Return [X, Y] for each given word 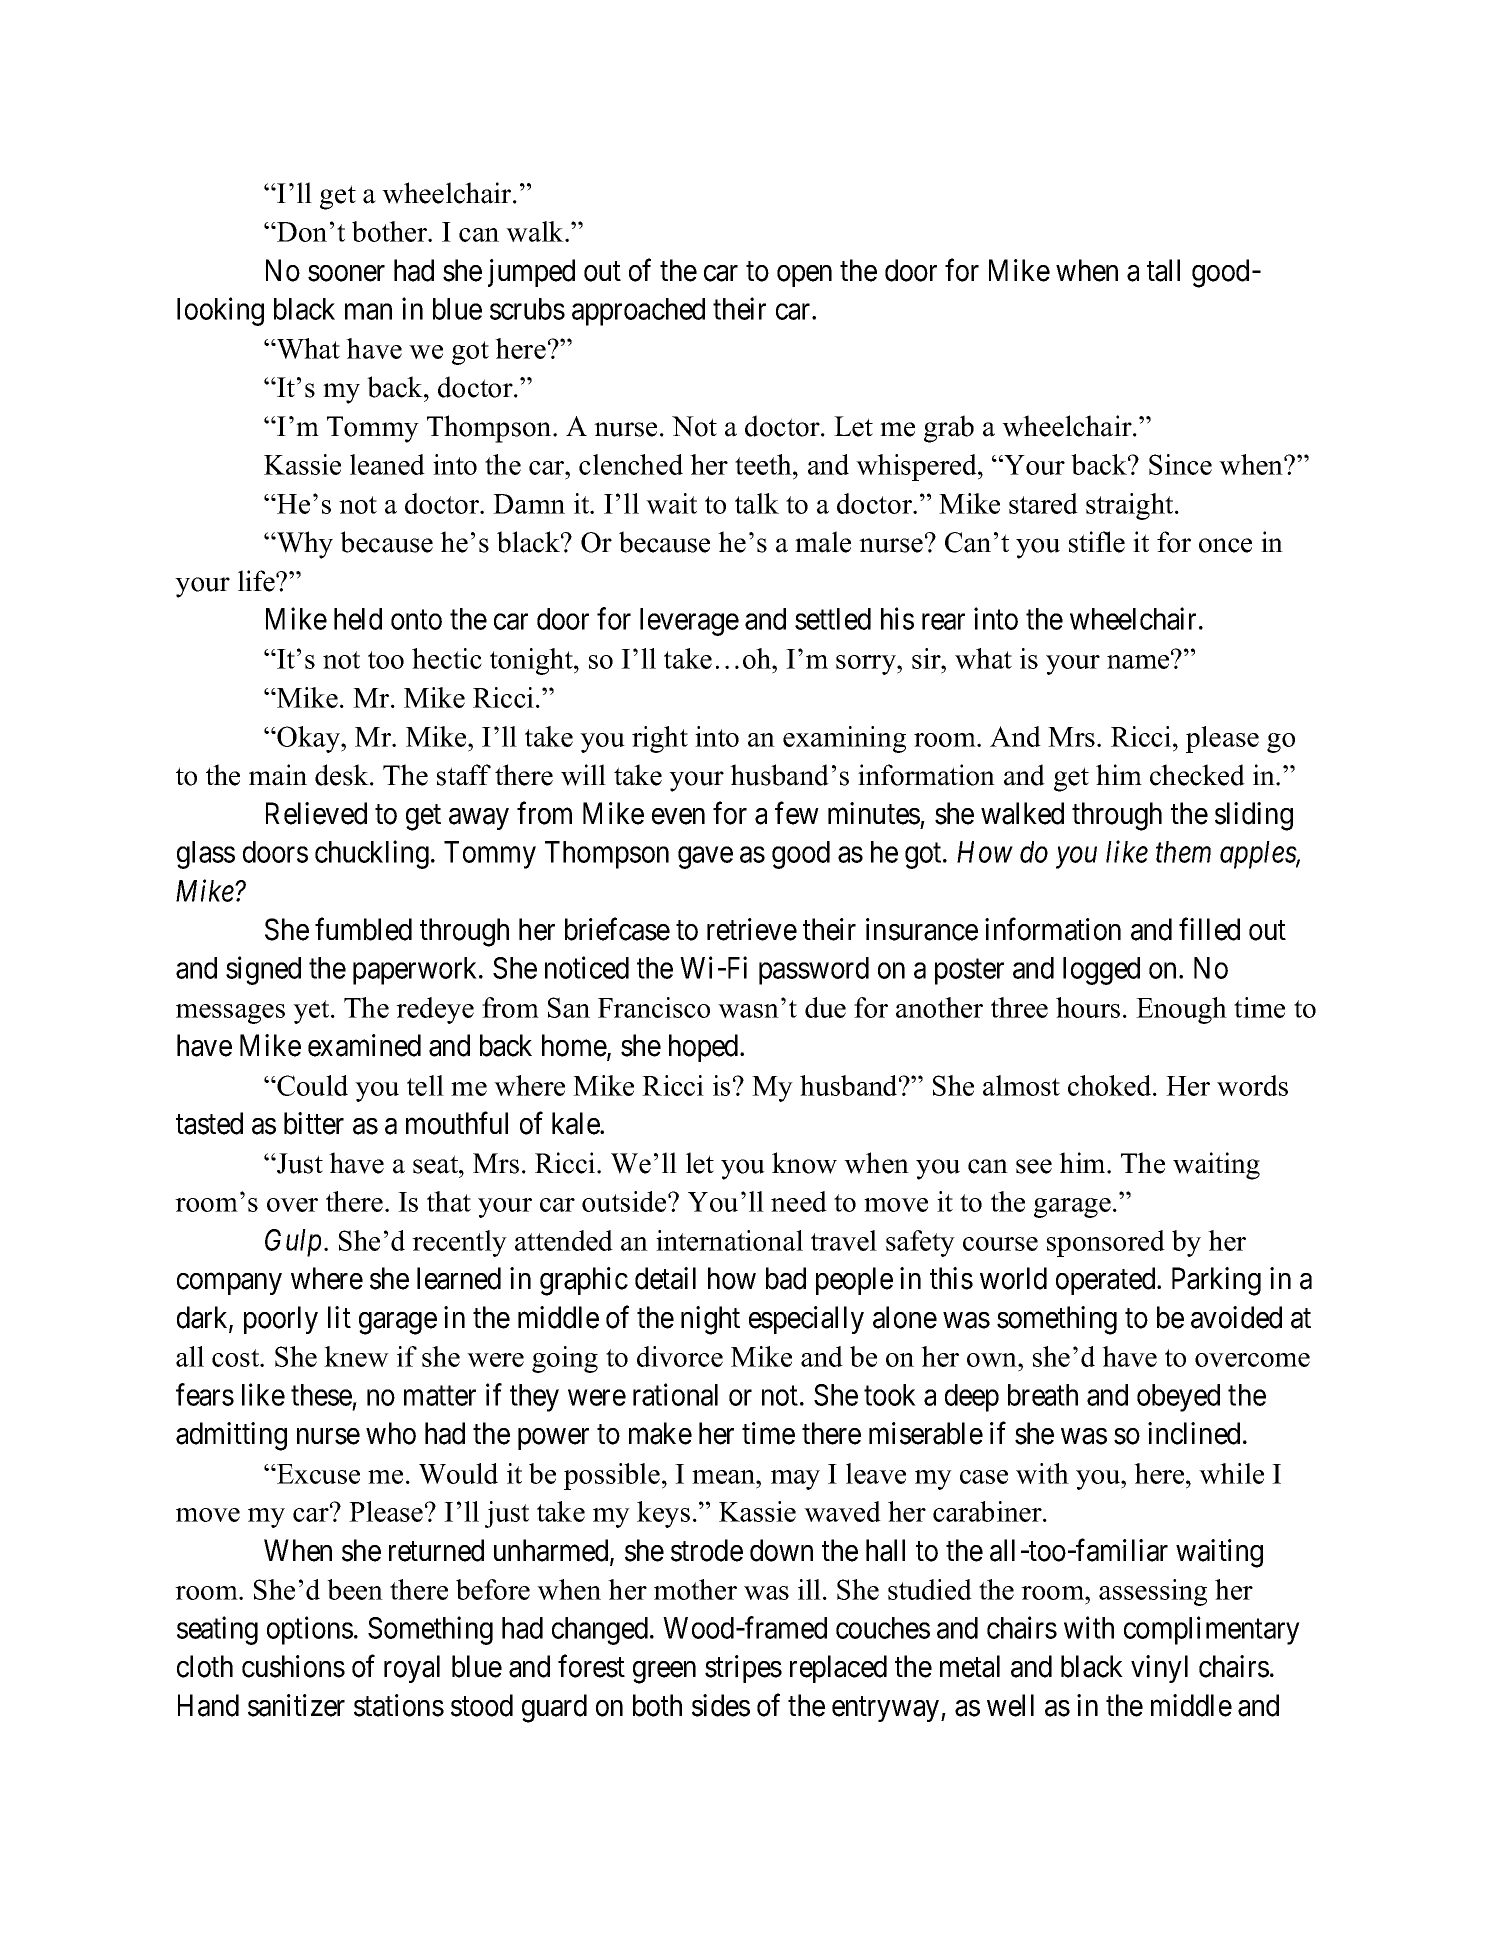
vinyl [1159, 1669]
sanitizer [296, 1705]
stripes [743, 1669]
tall [1163, 270]
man [368, 312]
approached [638, 312]
